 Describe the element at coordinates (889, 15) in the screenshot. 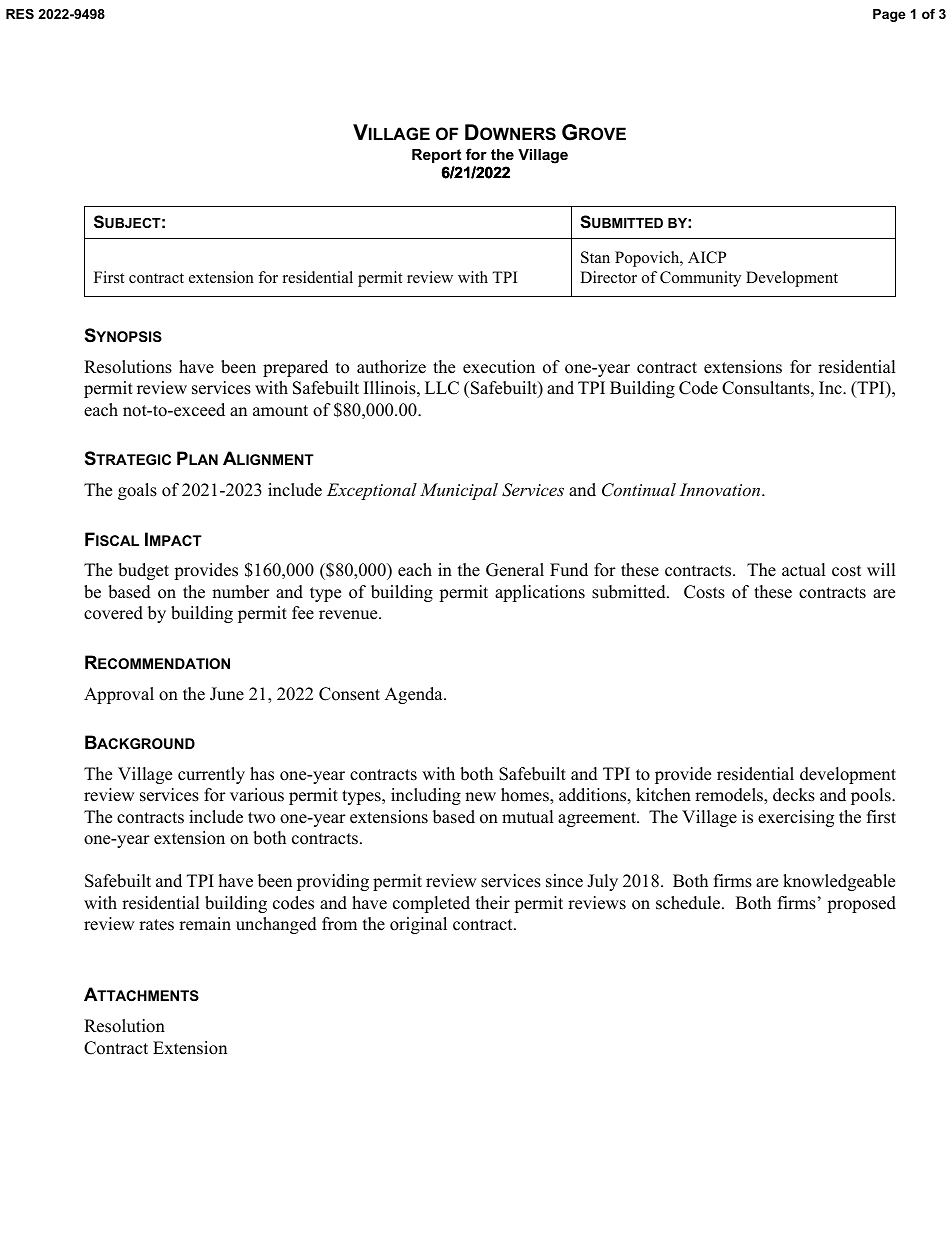

I see `Page` at that location.
